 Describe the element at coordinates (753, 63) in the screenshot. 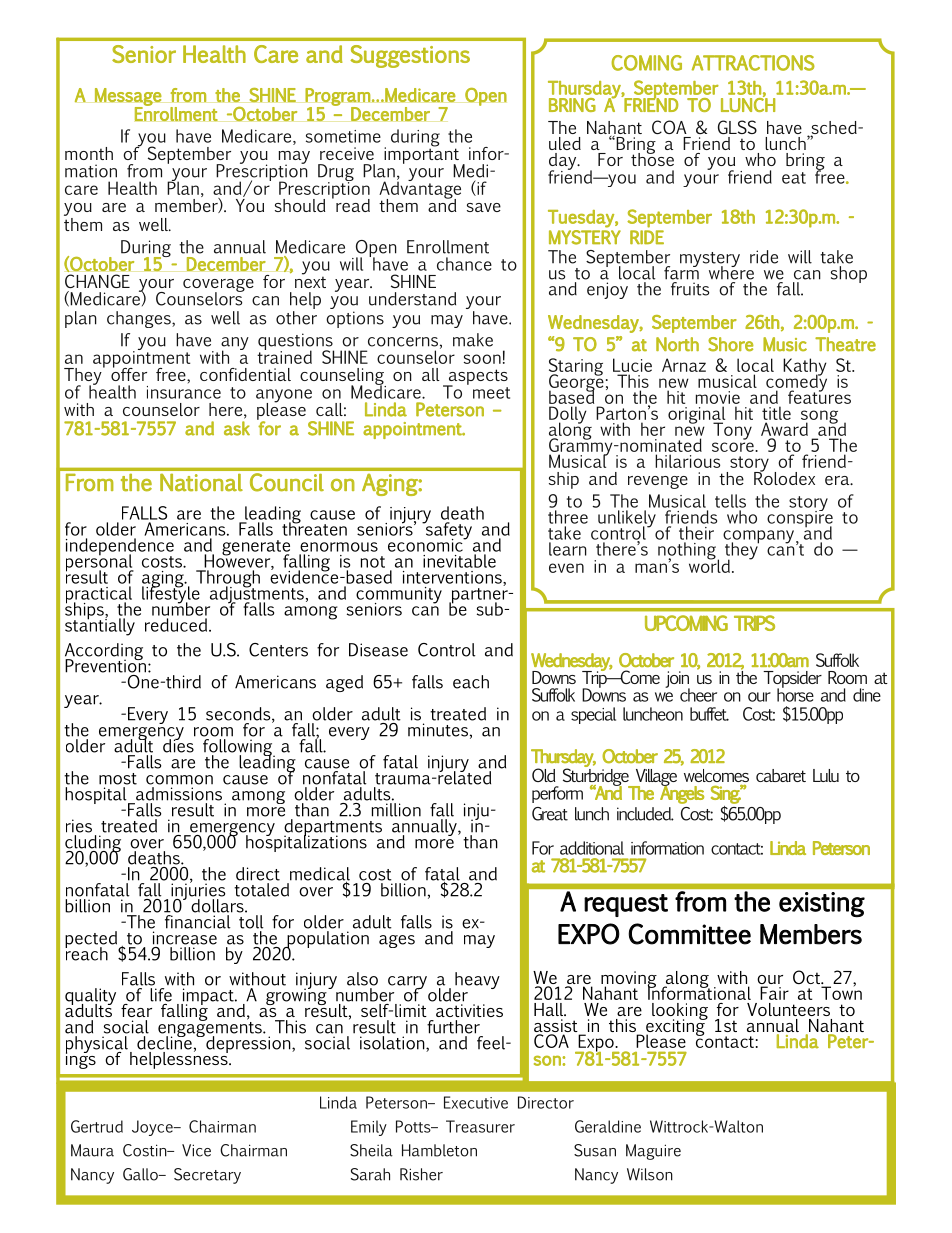

I see `ATTRACTIONS` at that location.
